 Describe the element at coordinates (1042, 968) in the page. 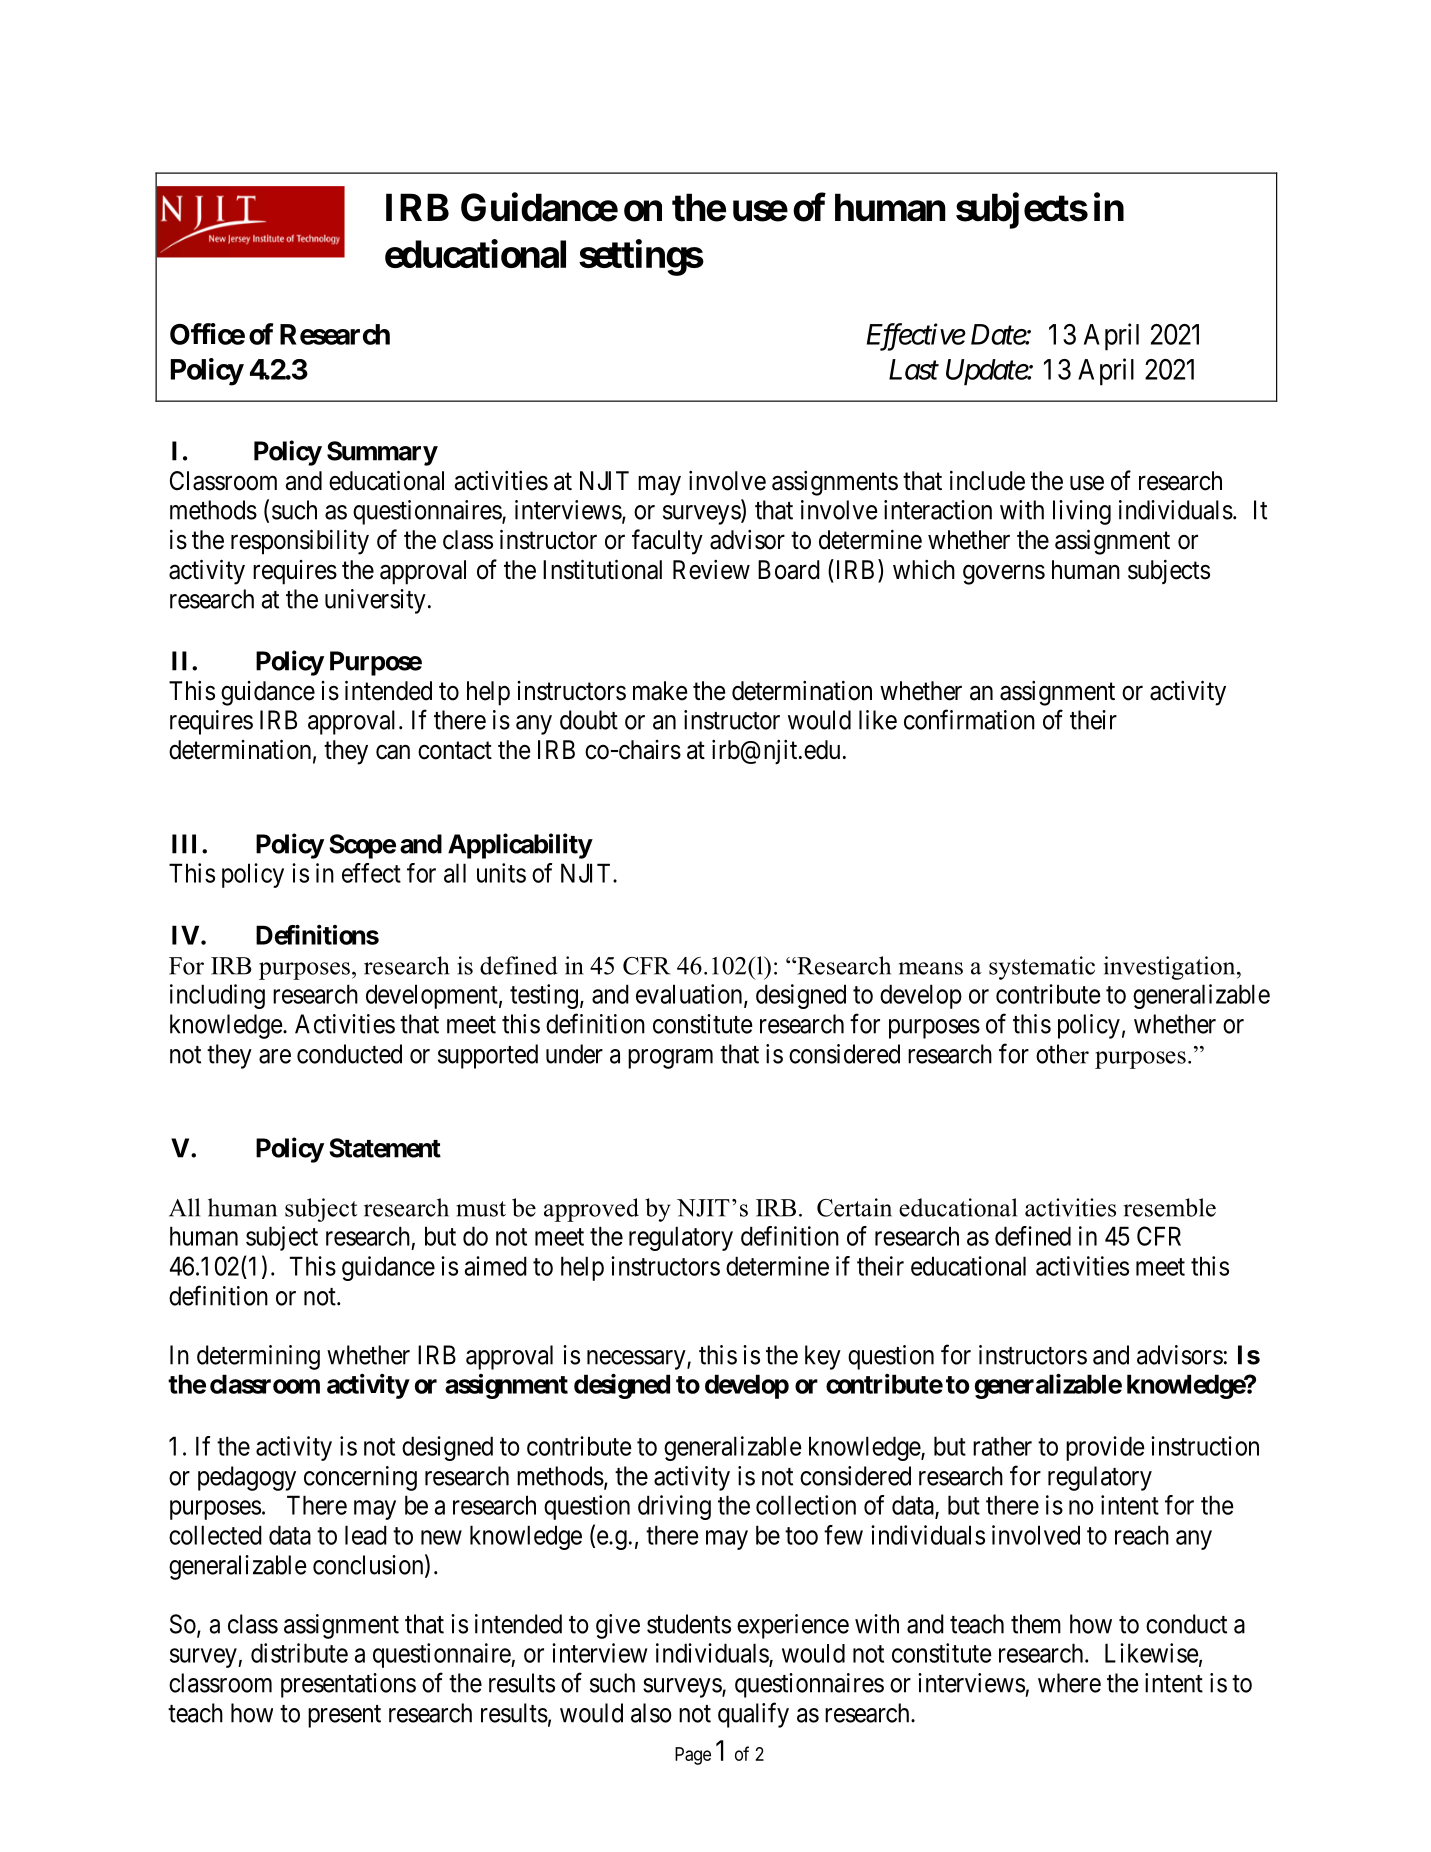

I see `systematic` at that location.
